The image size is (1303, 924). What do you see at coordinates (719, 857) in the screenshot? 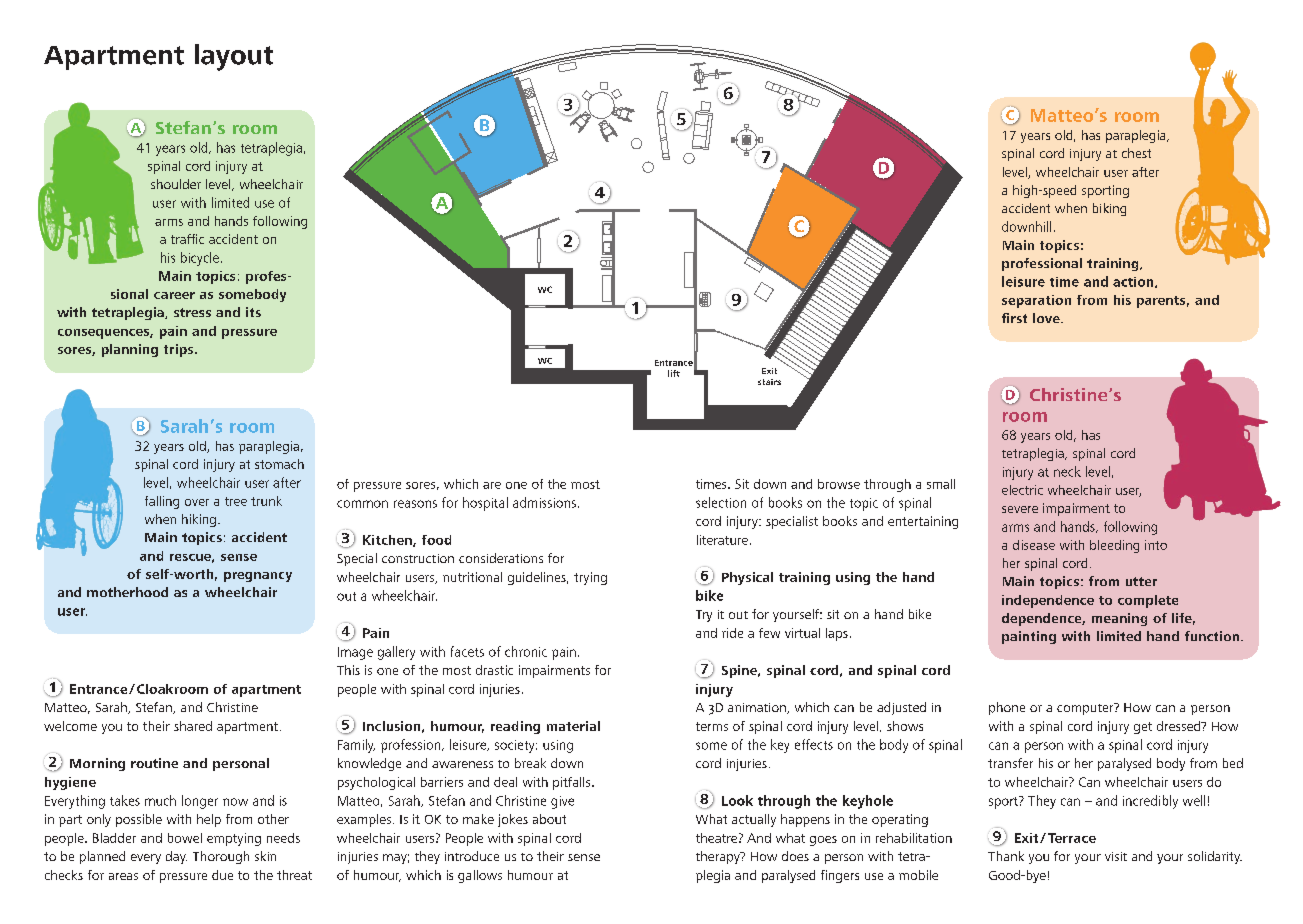
I see `therapy` at bounding box center [719, 857].
